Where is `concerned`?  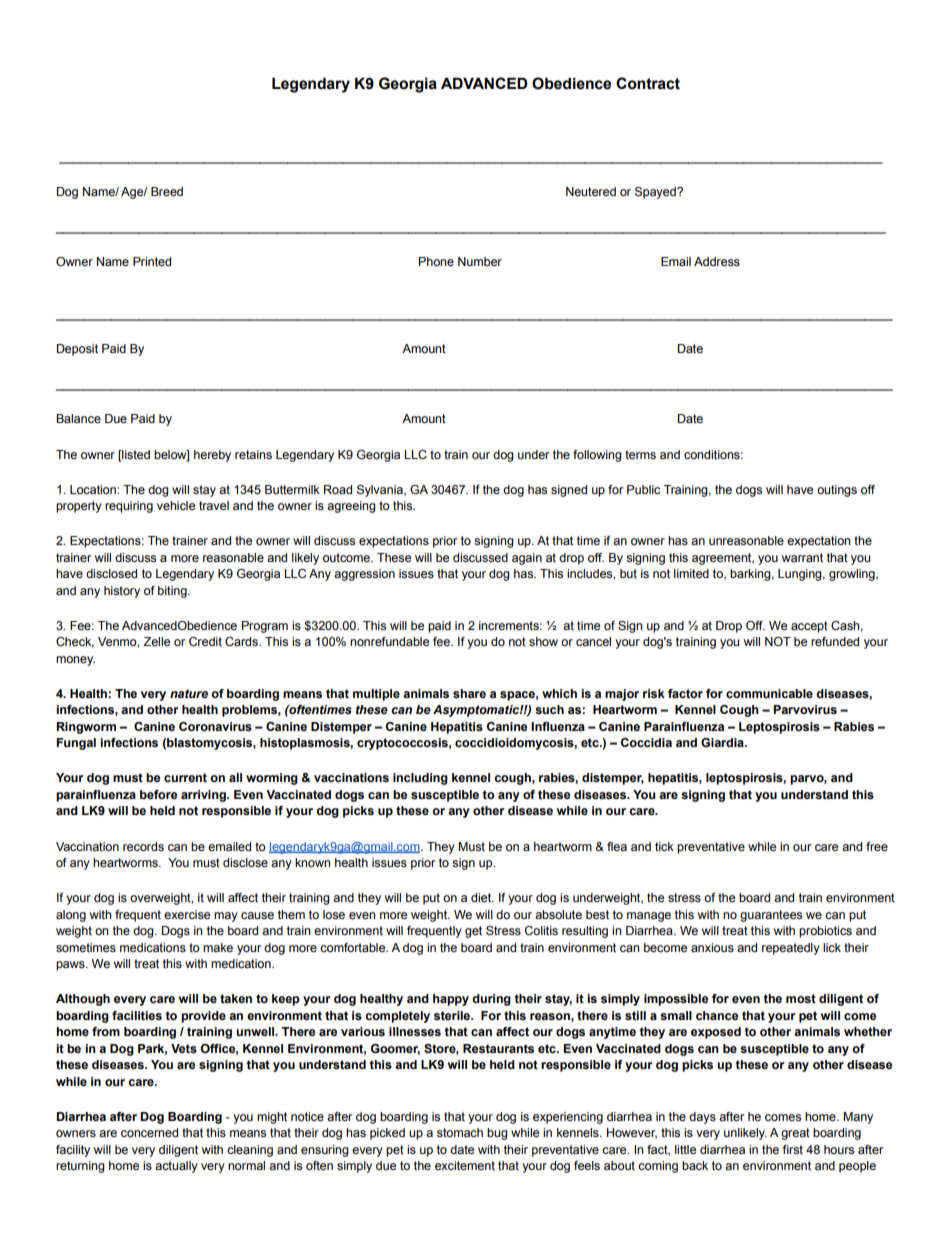
concerned is located at coordinates (149, 1132).
